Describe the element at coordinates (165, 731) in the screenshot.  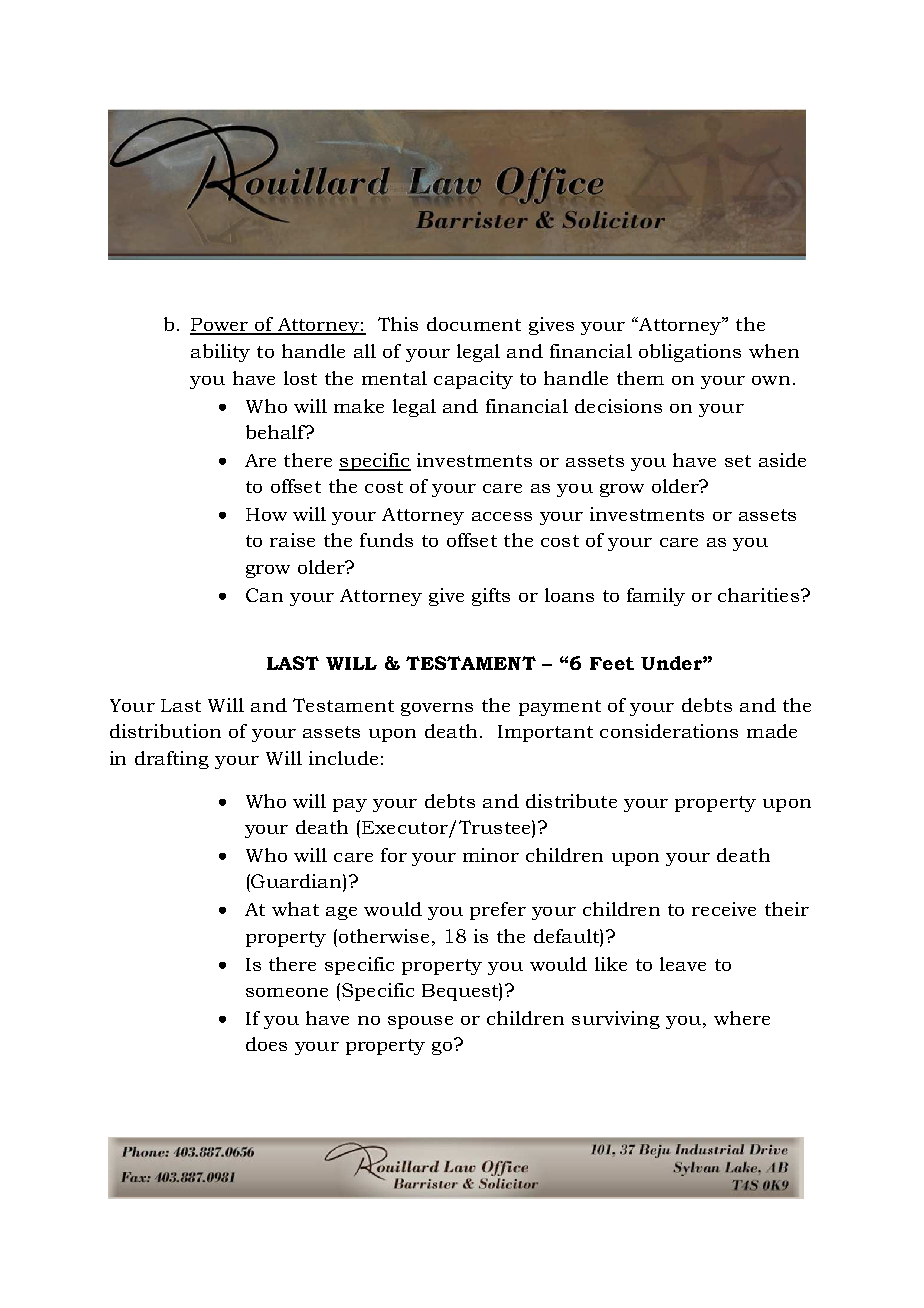
I see `distribution` at that location.
